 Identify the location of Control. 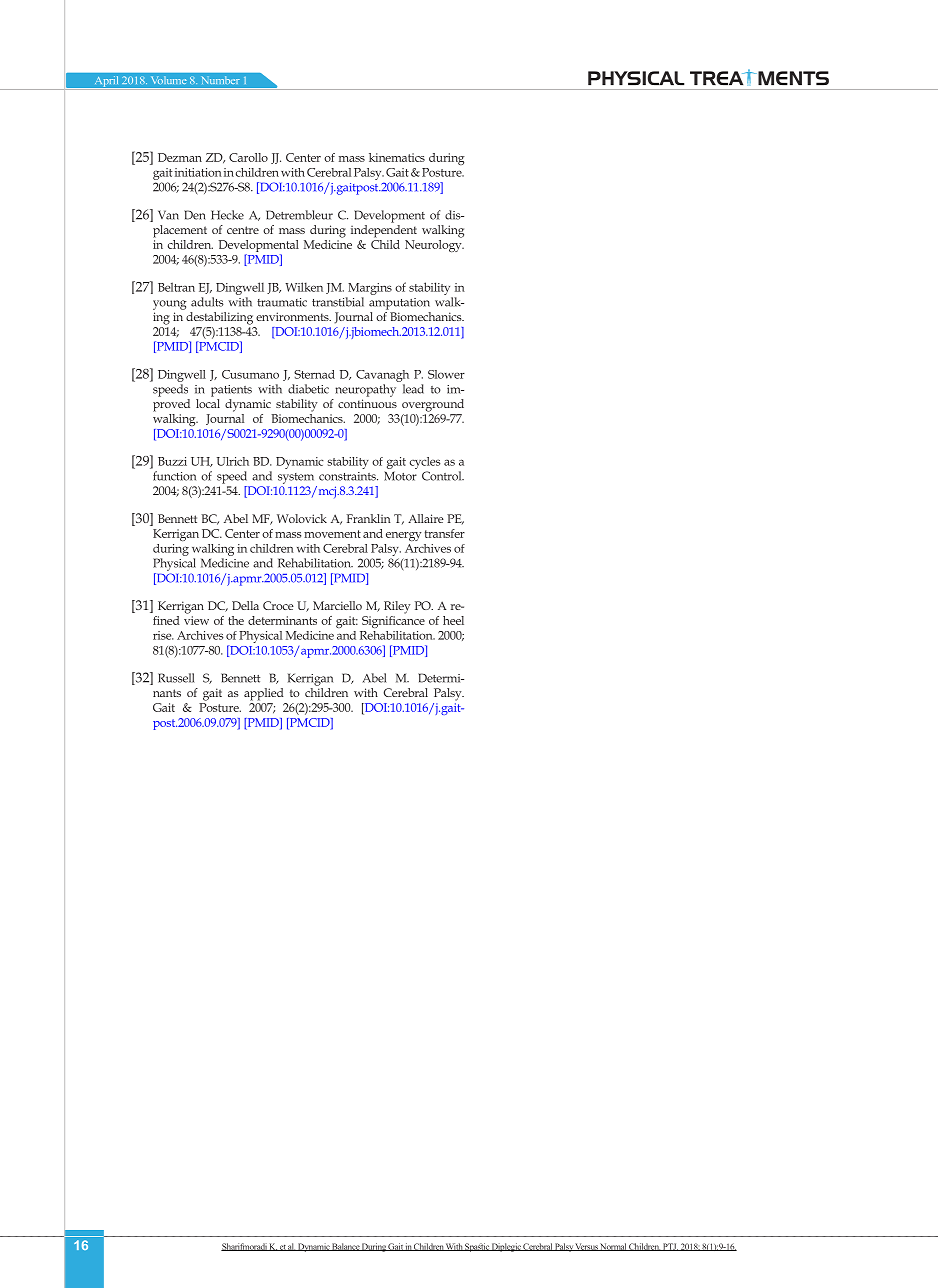
(443, 476).
